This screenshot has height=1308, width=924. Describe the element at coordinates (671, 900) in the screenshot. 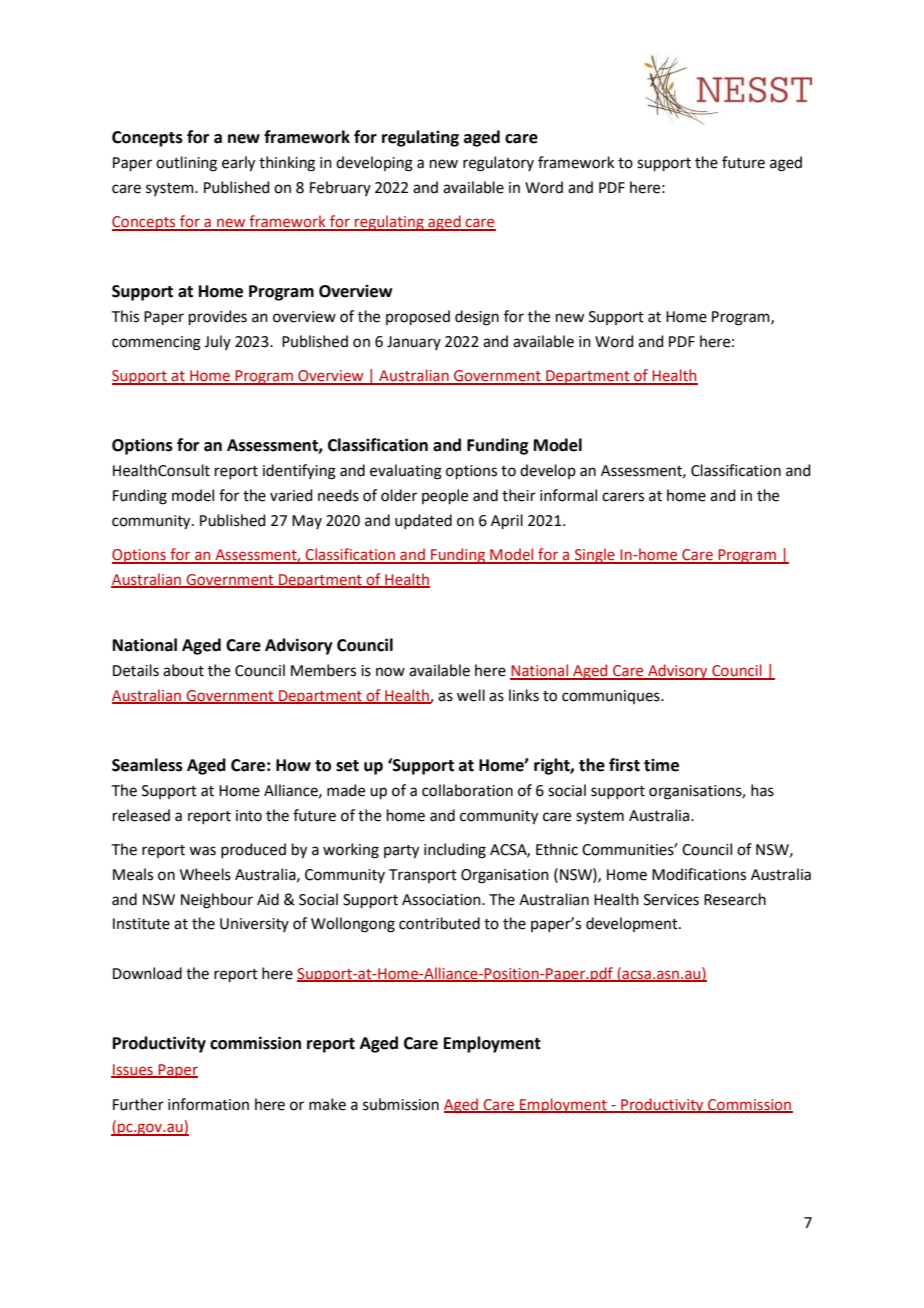

I see `Services` at that location.
